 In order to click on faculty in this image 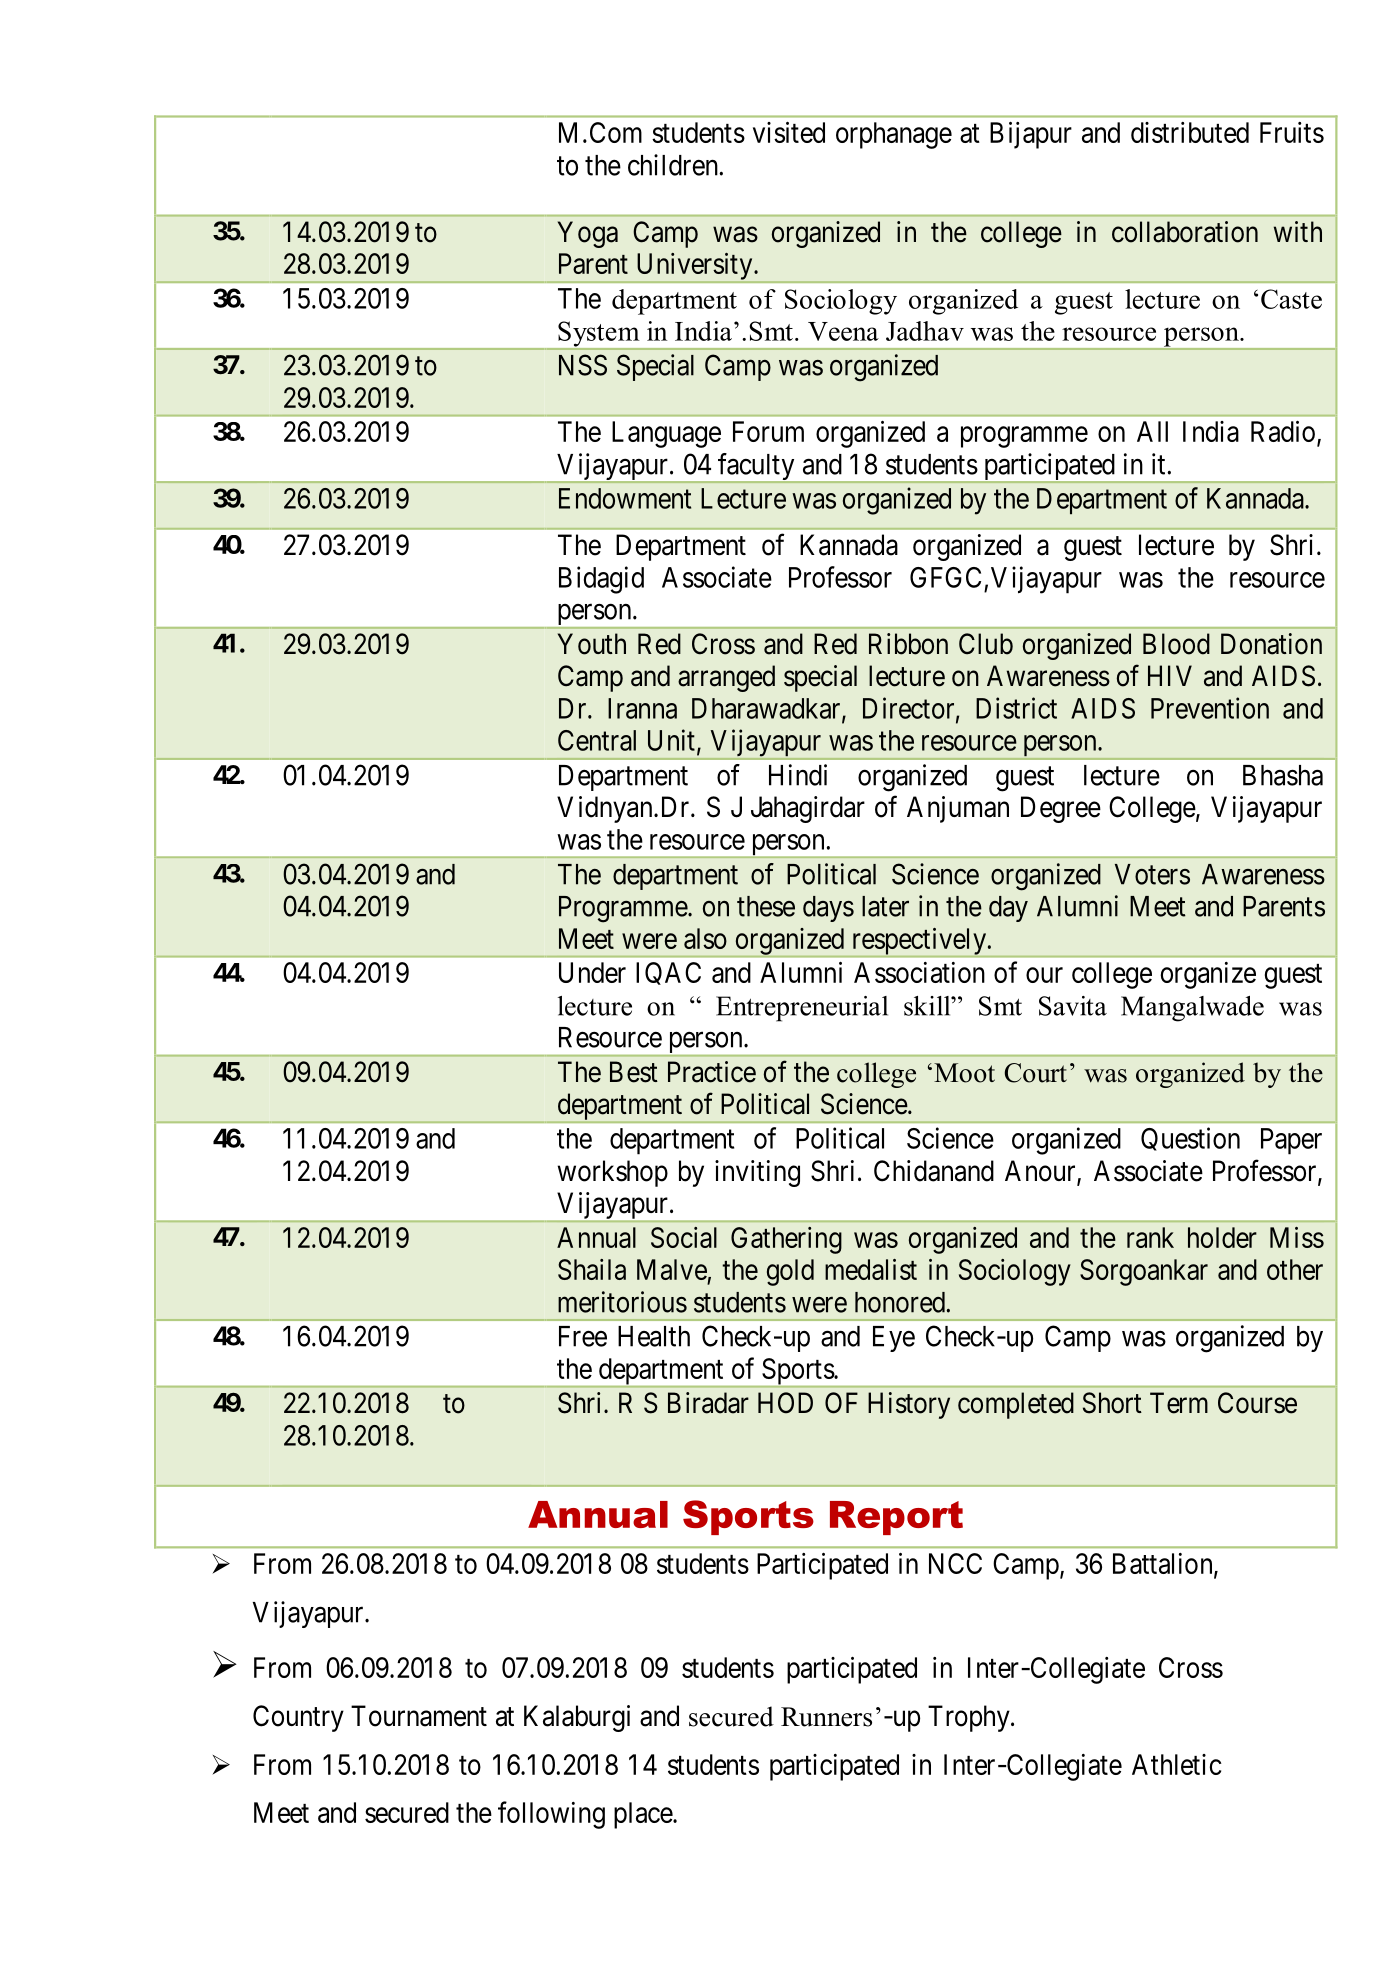, I will do `click(756, 468)`.
